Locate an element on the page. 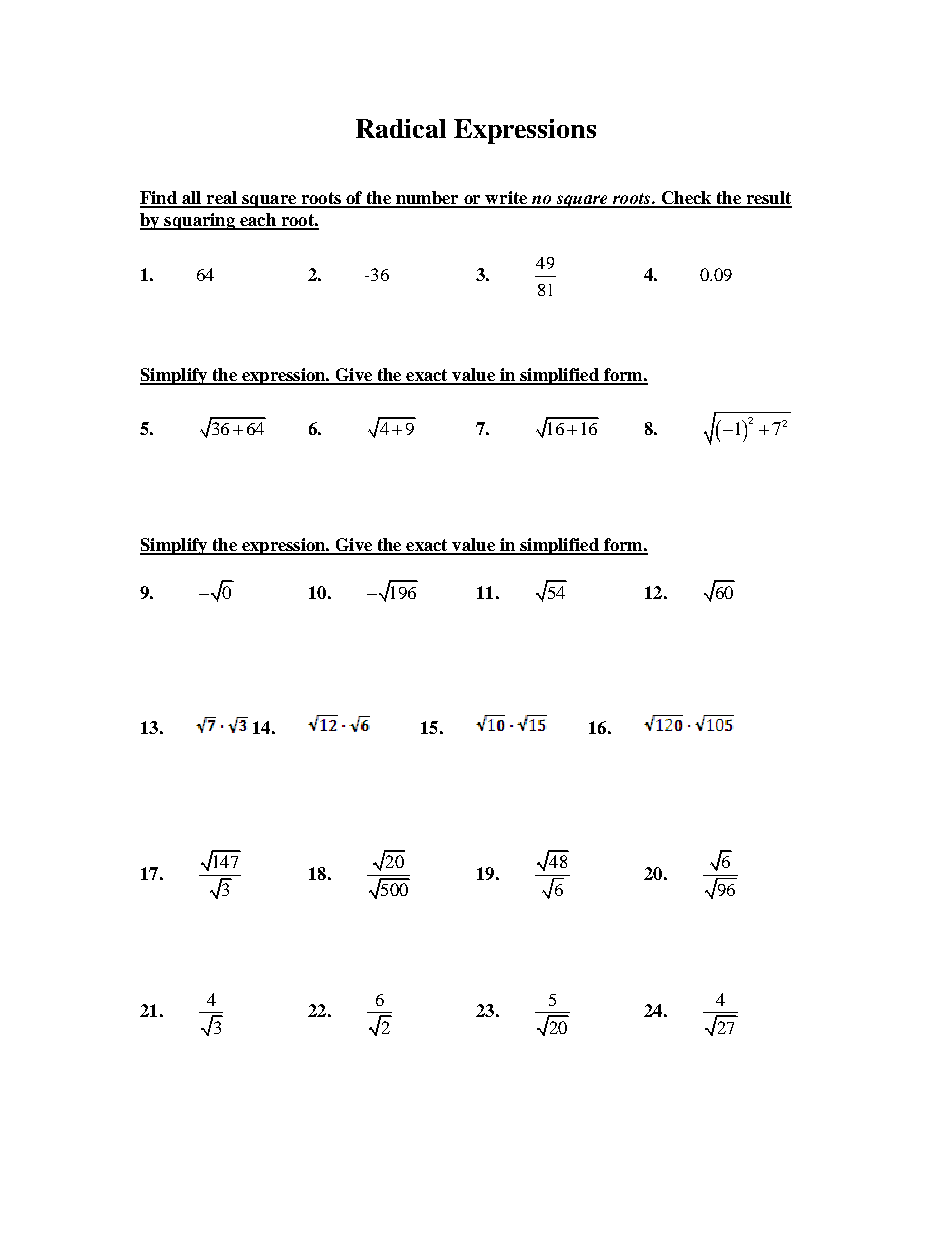  write is located at coordinates (507, 199).
